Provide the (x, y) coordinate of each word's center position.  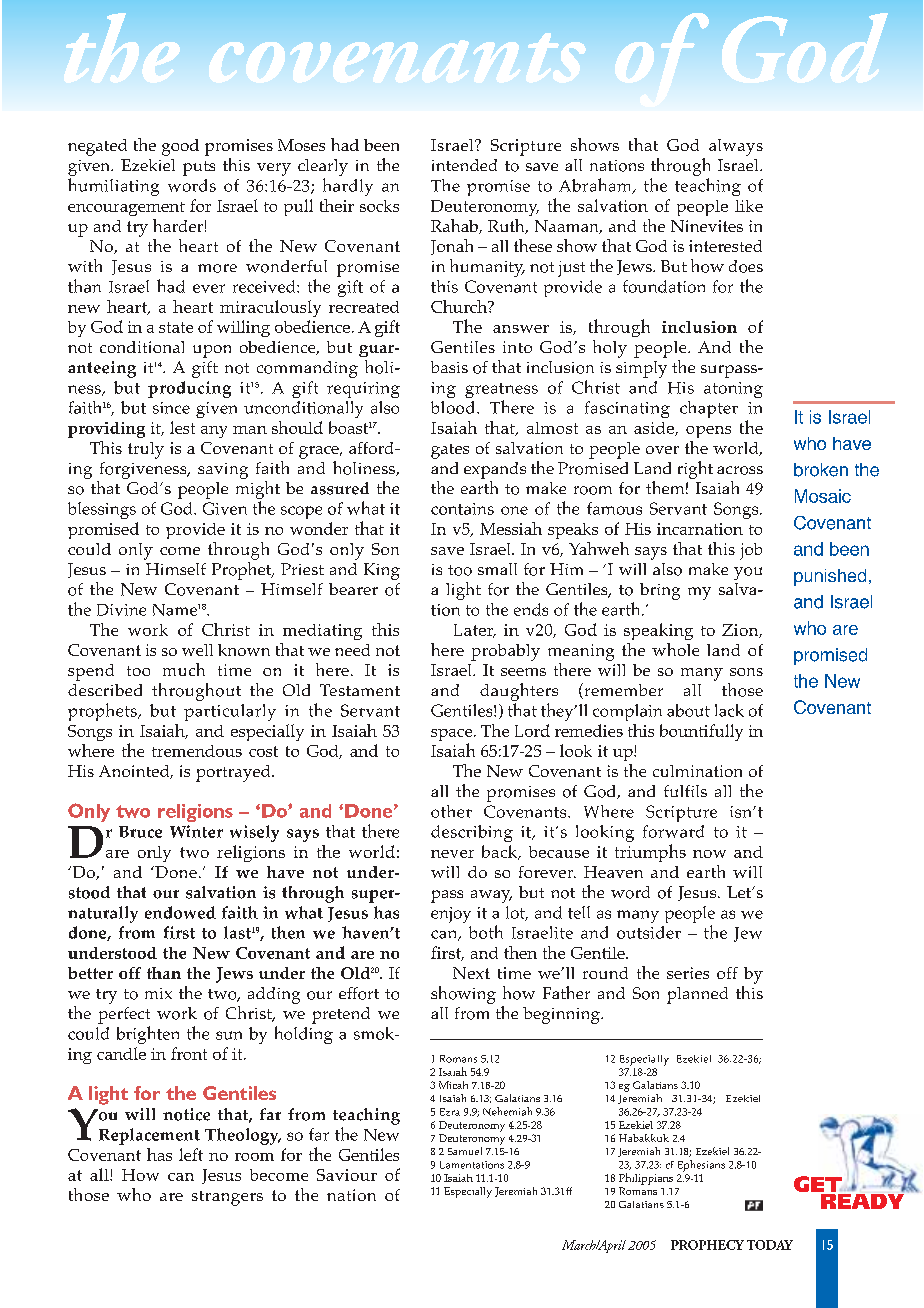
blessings (102, 510)
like (749, 206)
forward (673, 831)
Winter (196, 831)
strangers (227, 1198)
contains (462, 509)
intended (464, 165)
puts (199, 168)
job (751, 551)
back (501, 852)
